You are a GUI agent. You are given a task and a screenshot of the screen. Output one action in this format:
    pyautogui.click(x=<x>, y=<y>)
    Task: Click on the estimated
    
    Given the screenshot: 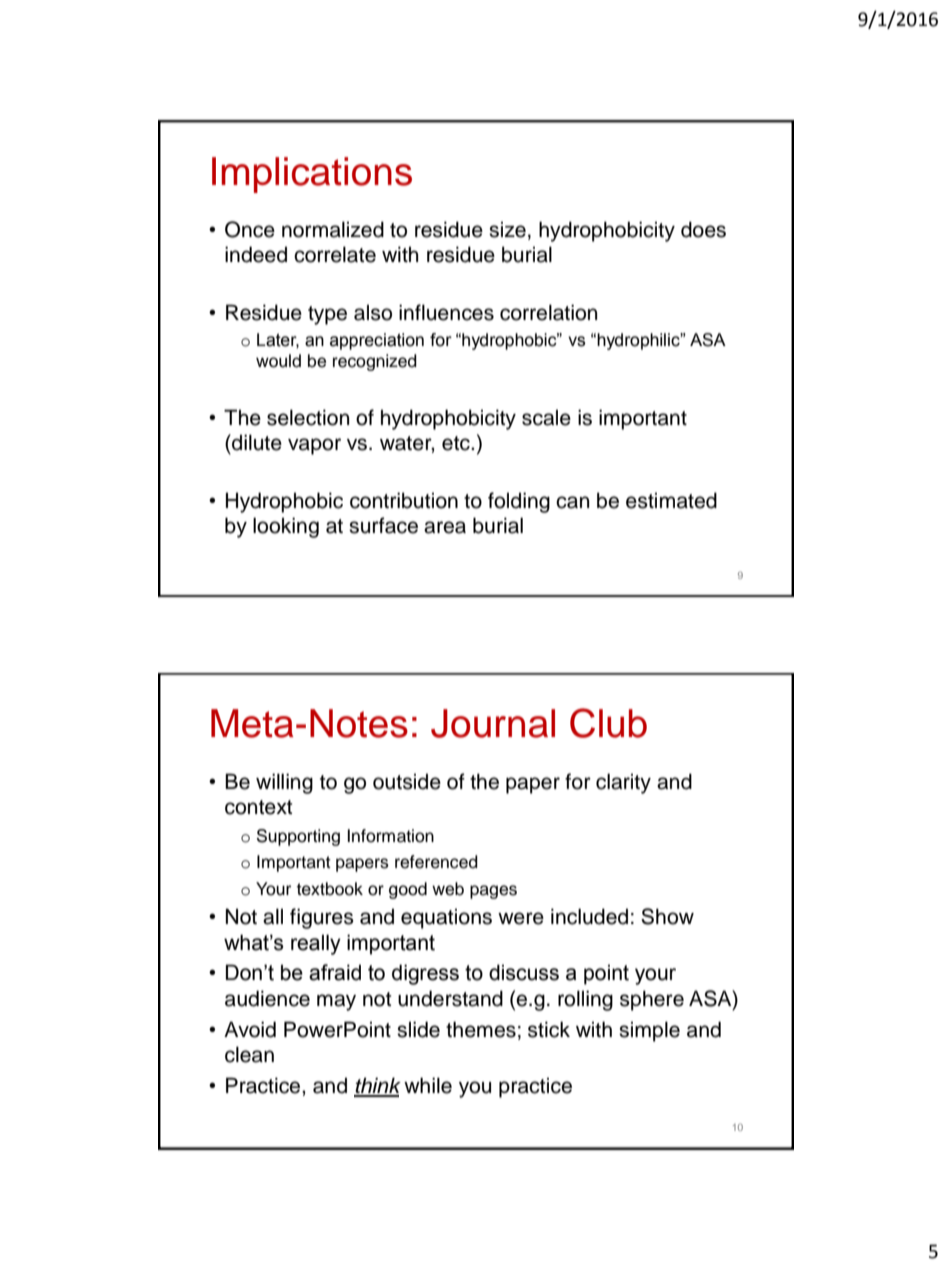 What is the action you would take?
    pyautogui.click(x=671, y=500)
